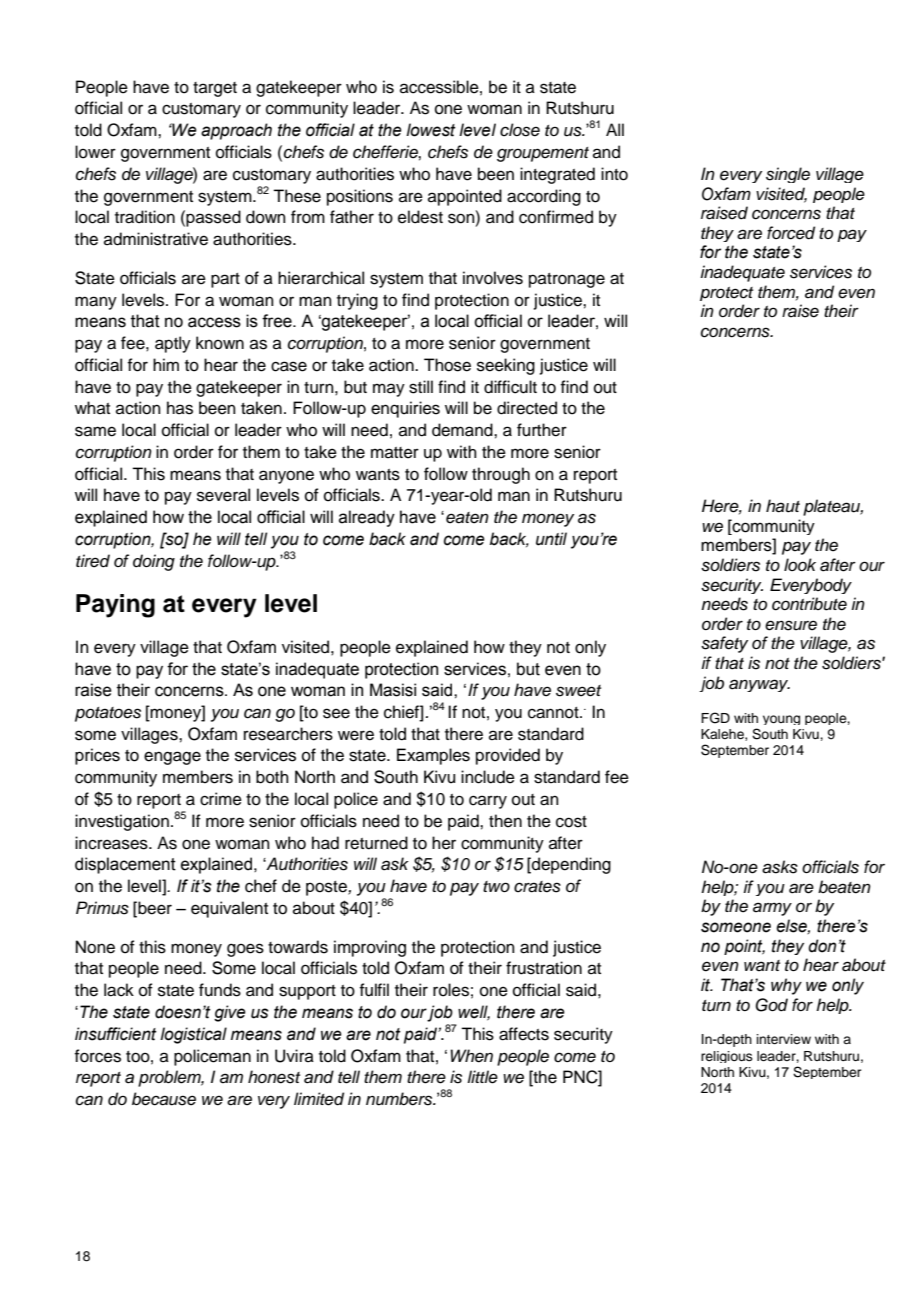  What do you see at coordinates (164, 1099) in the document?
I see `because` at bounding box center [164, 1099].
